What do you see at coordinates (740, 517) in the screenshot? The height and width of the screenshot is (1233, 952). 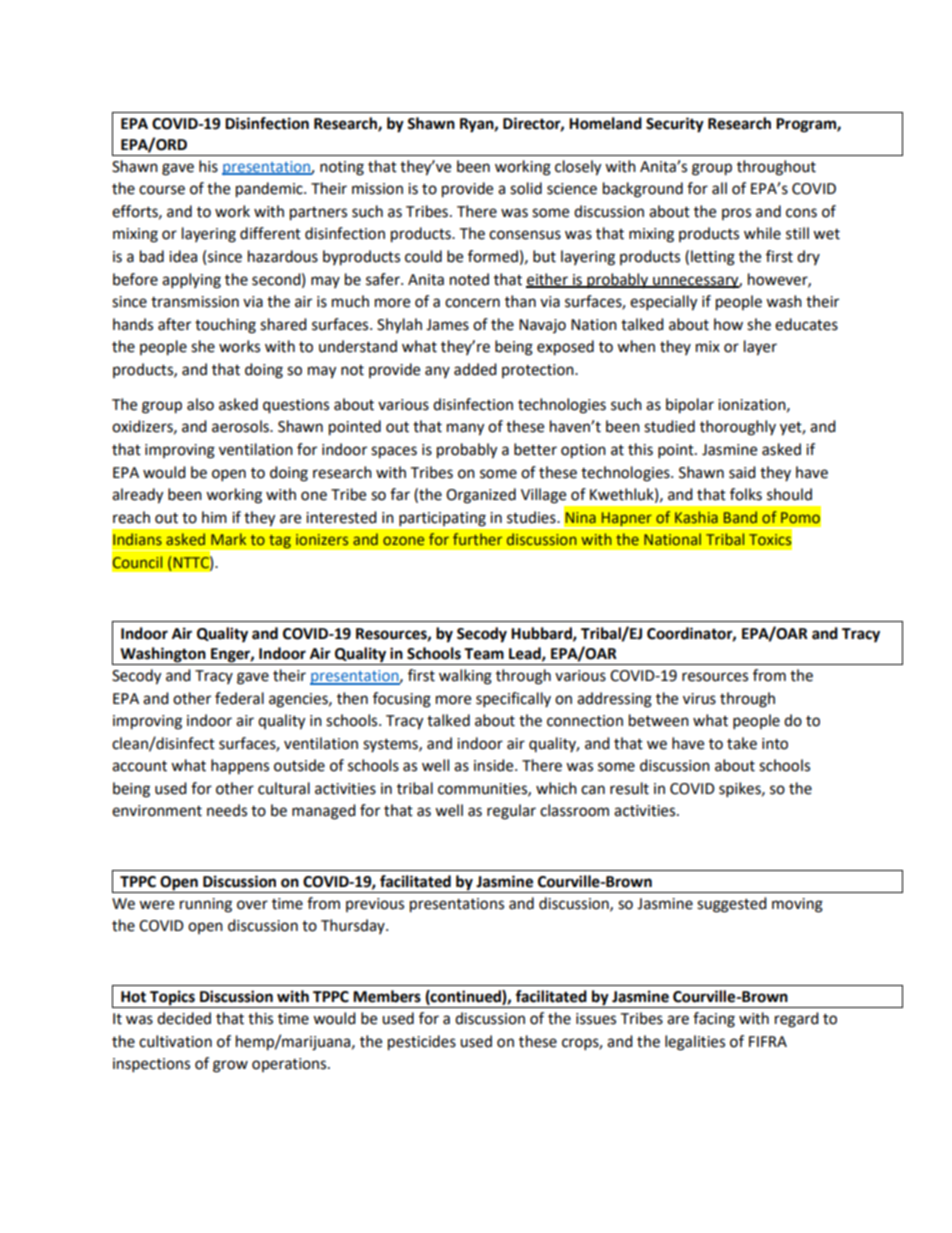 I see `Band` at bounding box center [740, 517].
